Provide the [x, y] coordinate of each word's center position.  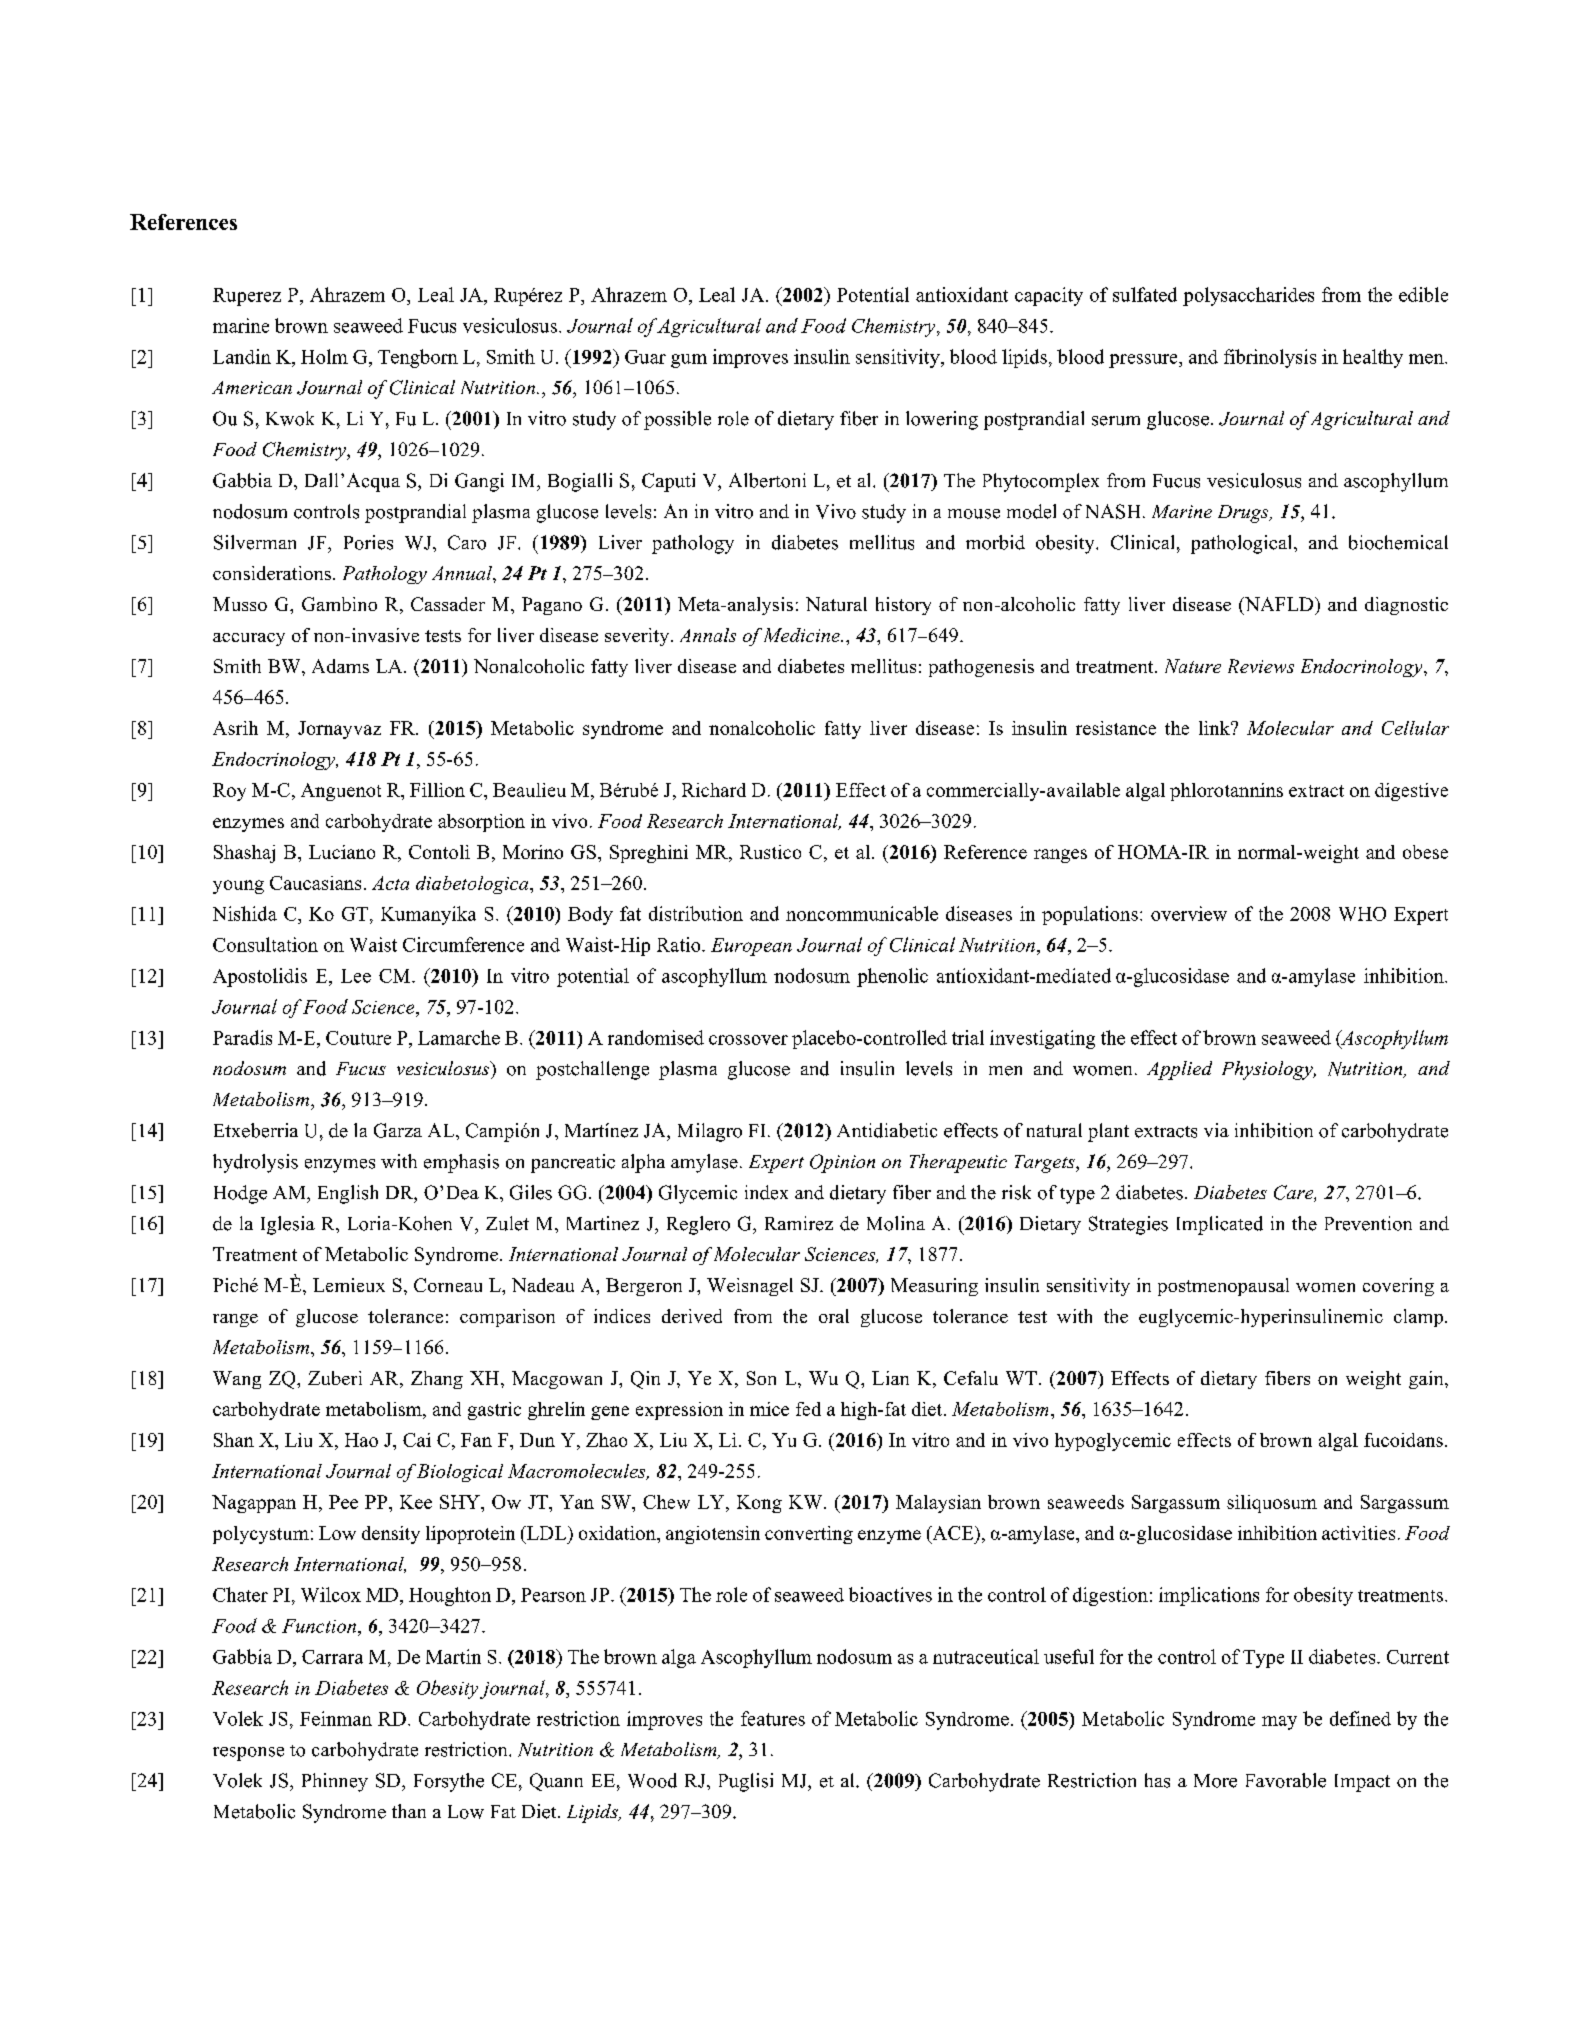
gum [689, 361]
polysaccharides [1248, 296]
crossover [748, 1040]
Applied [1179, 1070]
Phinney [335, 1782]
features [773, 1718]
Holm [324, 356]
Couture [358, 1038]
